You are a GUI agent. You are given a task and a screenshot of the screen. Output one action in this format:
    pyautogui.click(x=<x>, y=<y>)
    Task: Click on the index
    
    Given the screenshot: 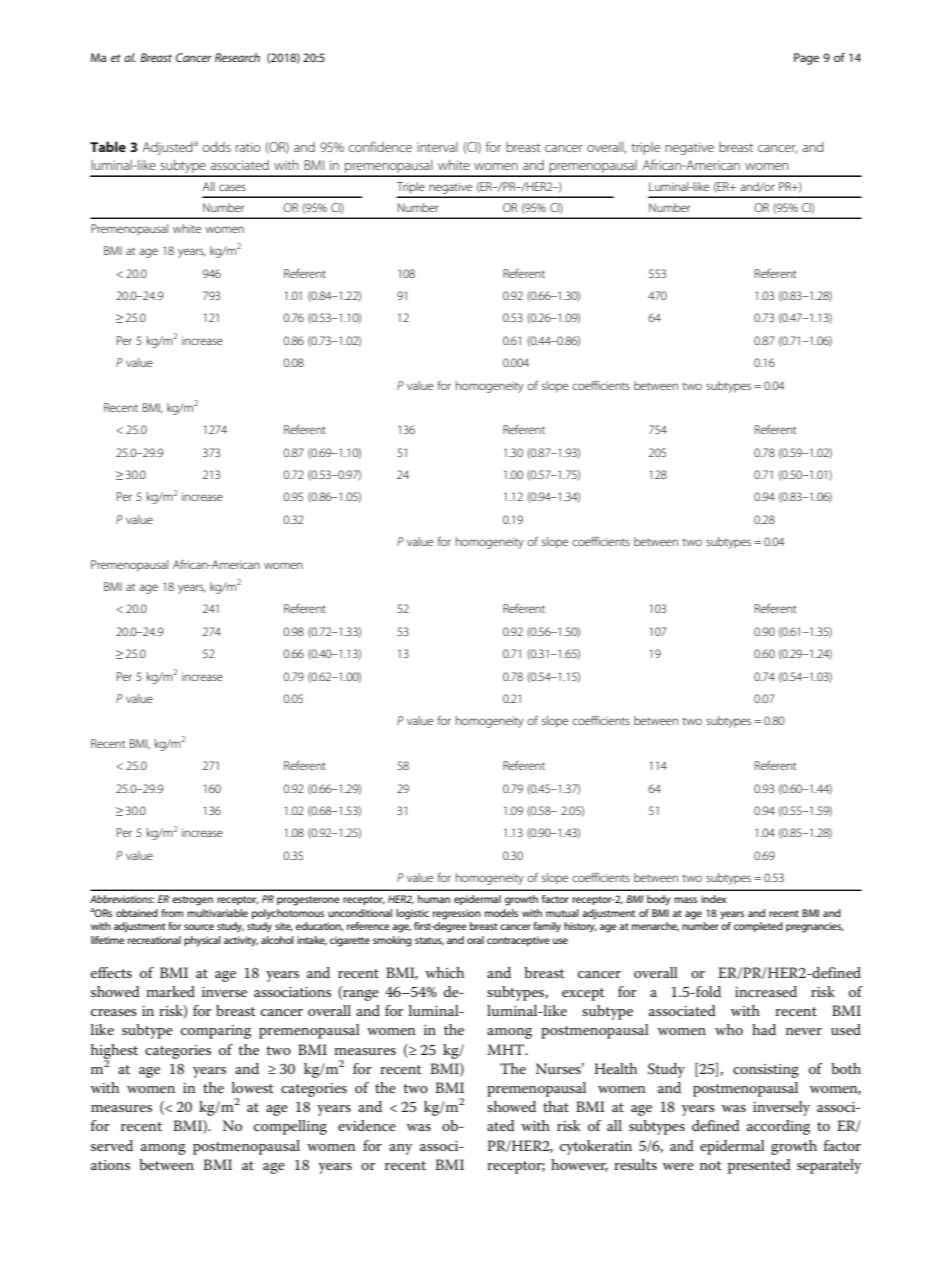 What is the action you would take?
    pyautogui.click(x=714, y=899)
